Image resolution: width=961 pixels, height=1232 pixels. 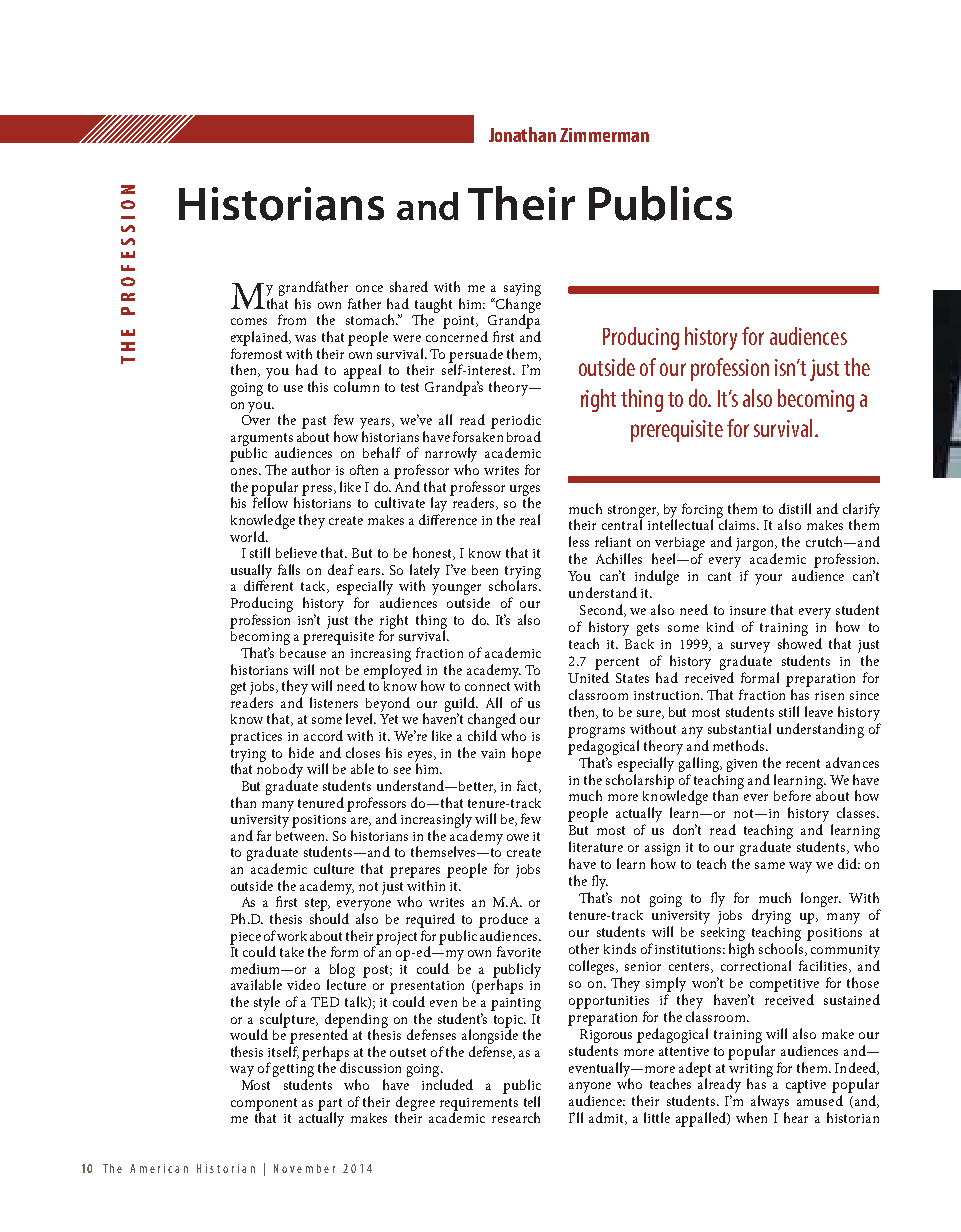 I want to click on captive, so click(x=806, y=1086).
